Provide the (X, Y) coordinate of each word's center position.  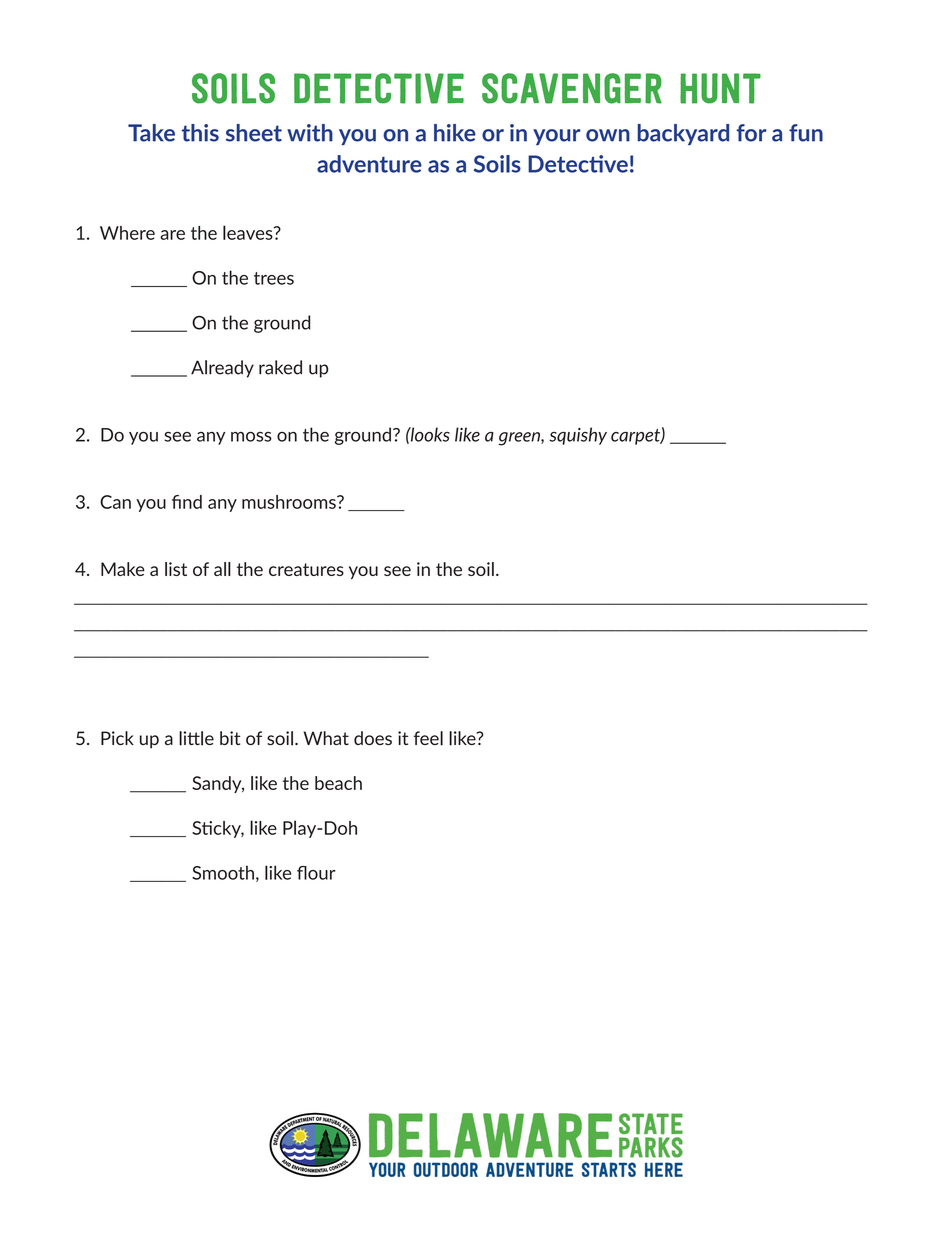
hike (455, 133)
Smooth (223, 872)
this (200, 133)
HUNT (720, 88)
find (187, 502)
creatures (306, 569)
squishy (578, 436)
